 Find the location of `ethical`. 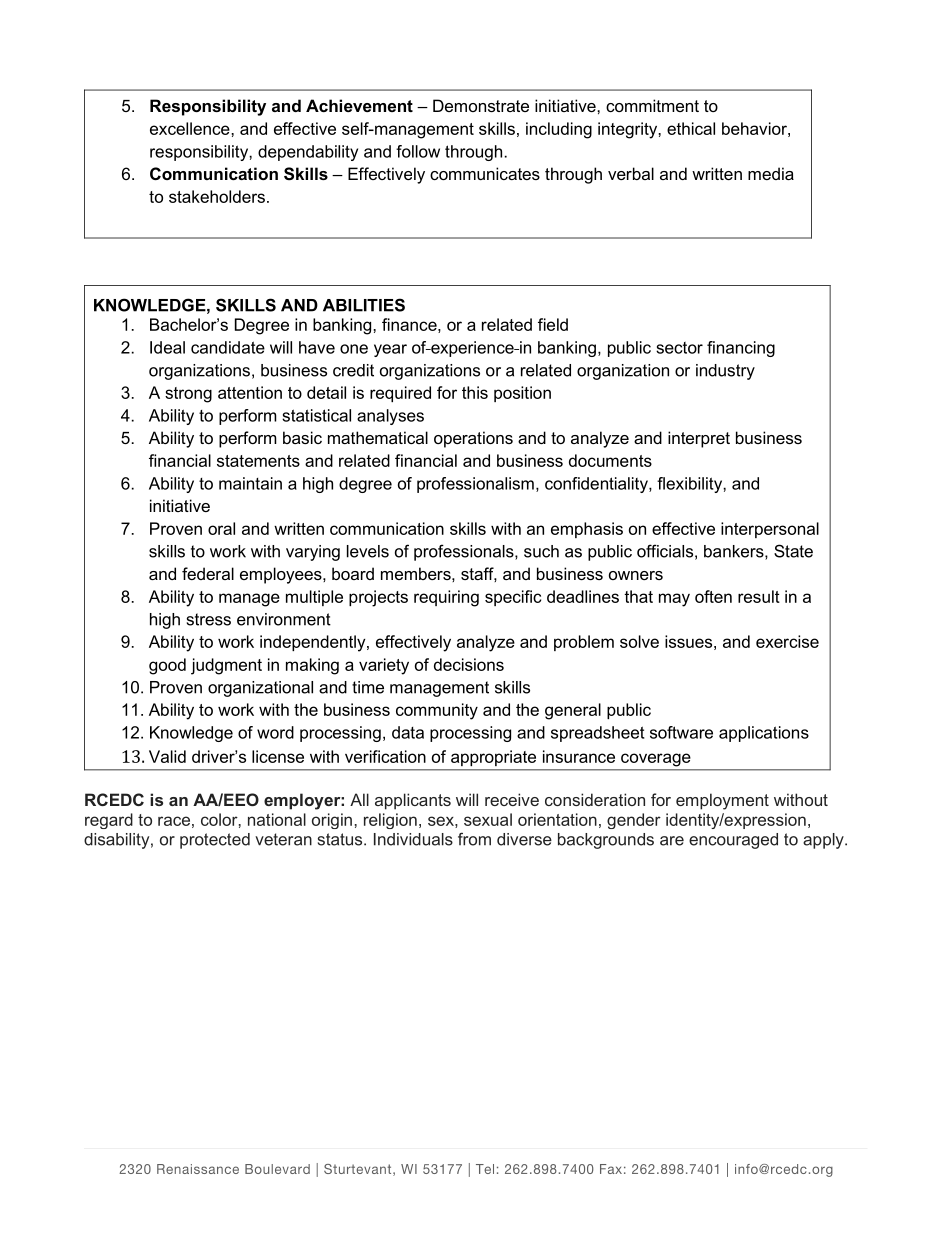

ethical is located at coordinates (691, 128).
